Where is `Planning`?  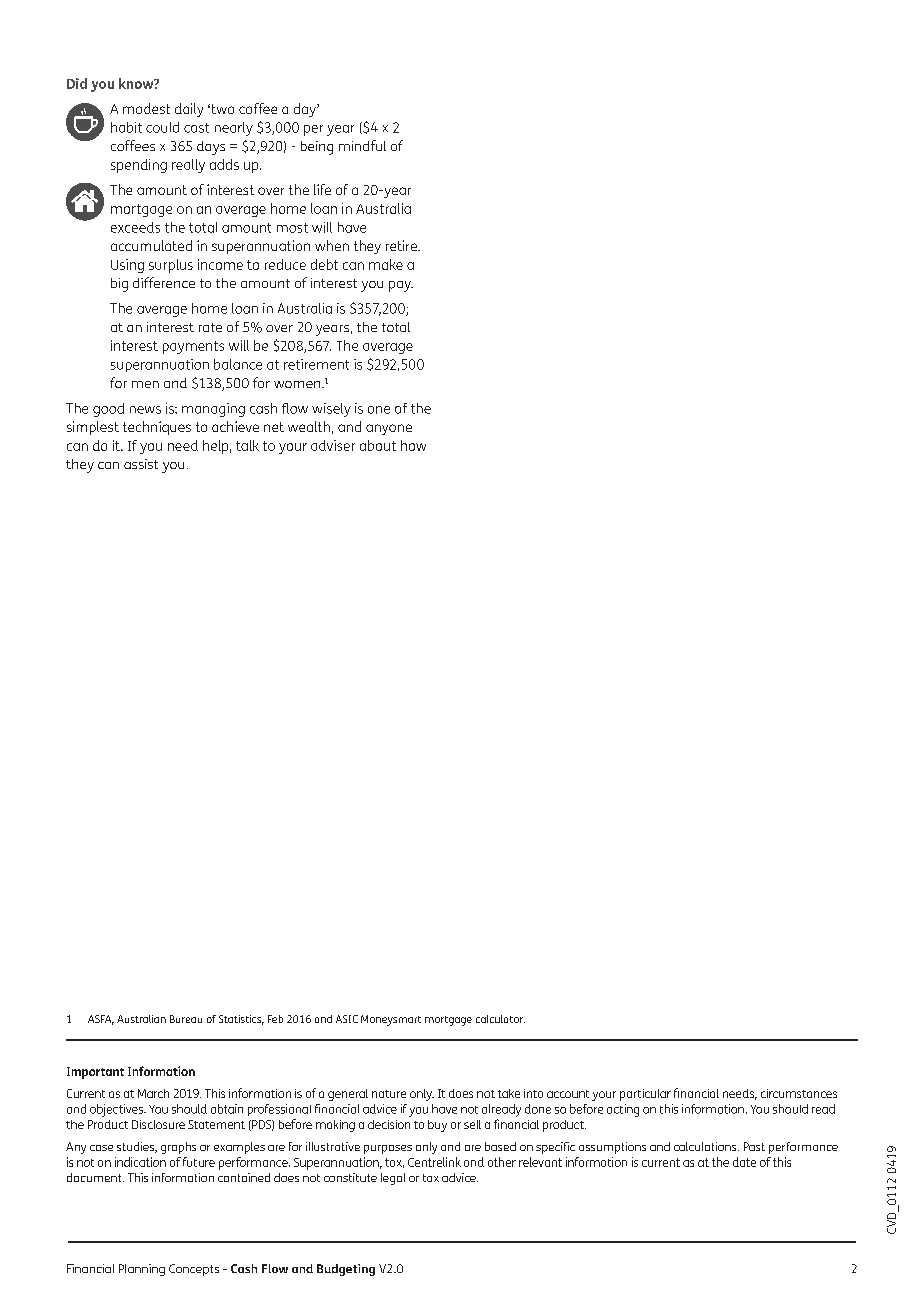
Planning is located at coordinates (142, 1270).
